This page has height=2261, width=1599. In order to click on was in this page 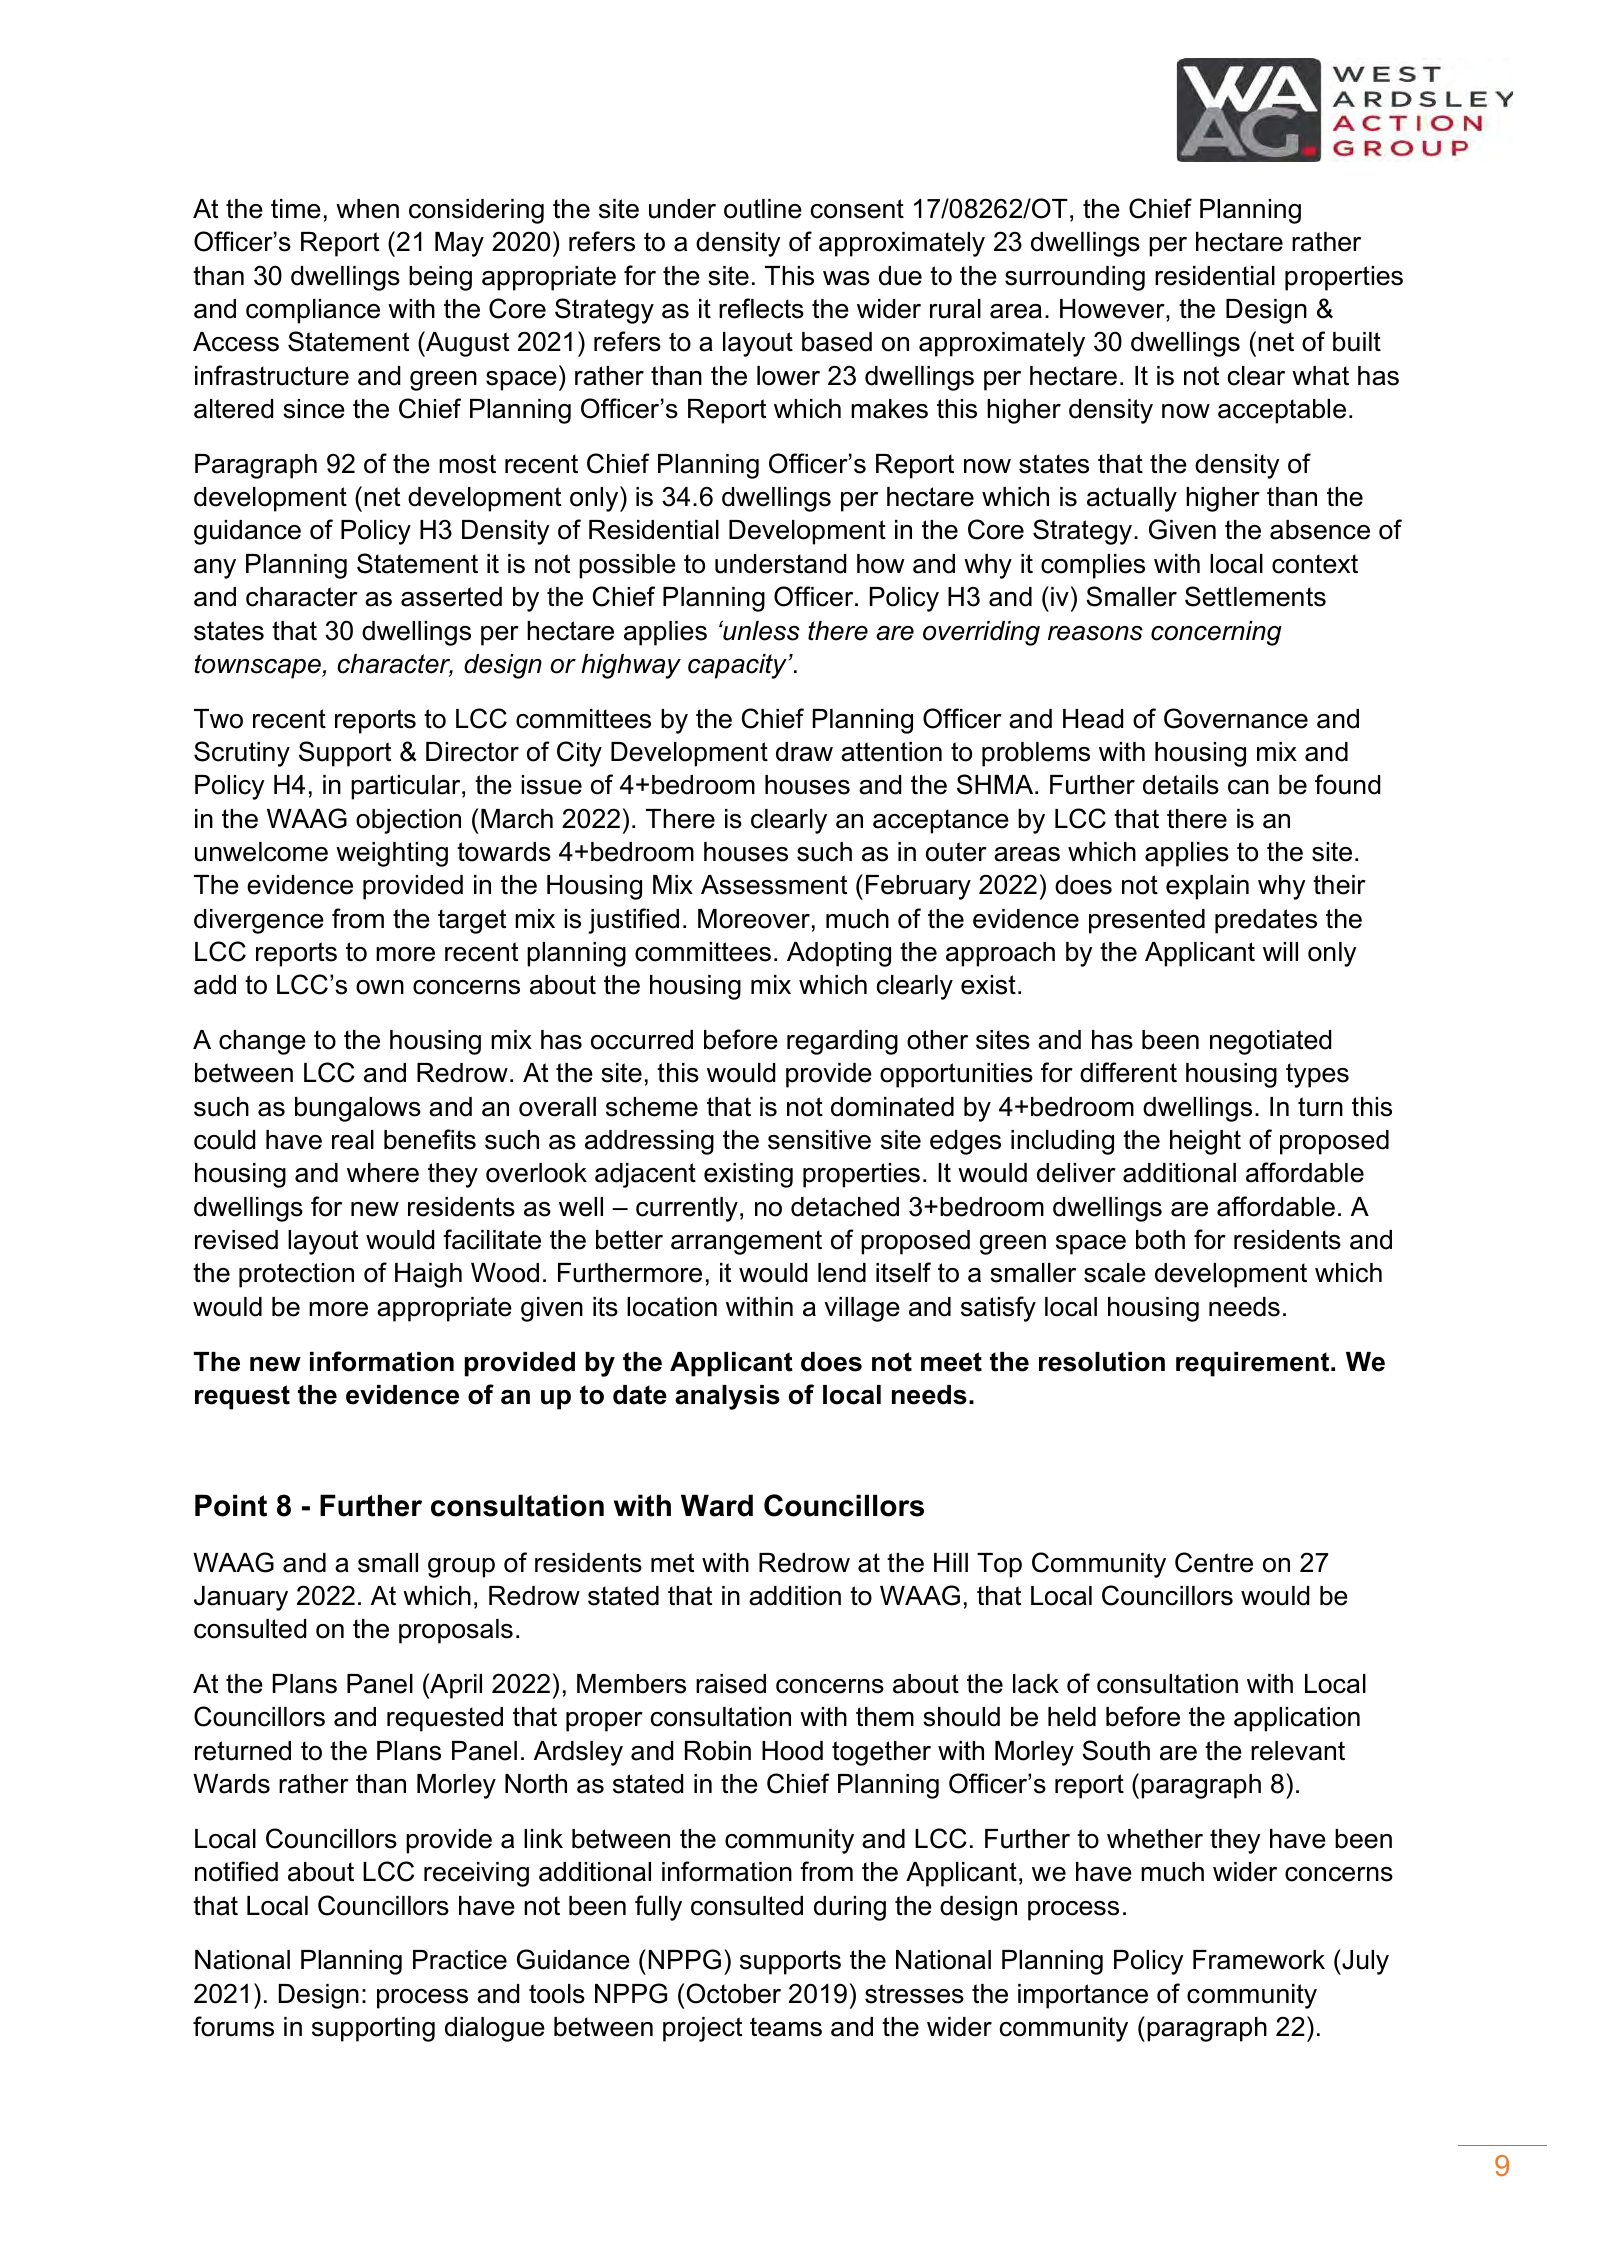, I will do `click(846, 278)`.
